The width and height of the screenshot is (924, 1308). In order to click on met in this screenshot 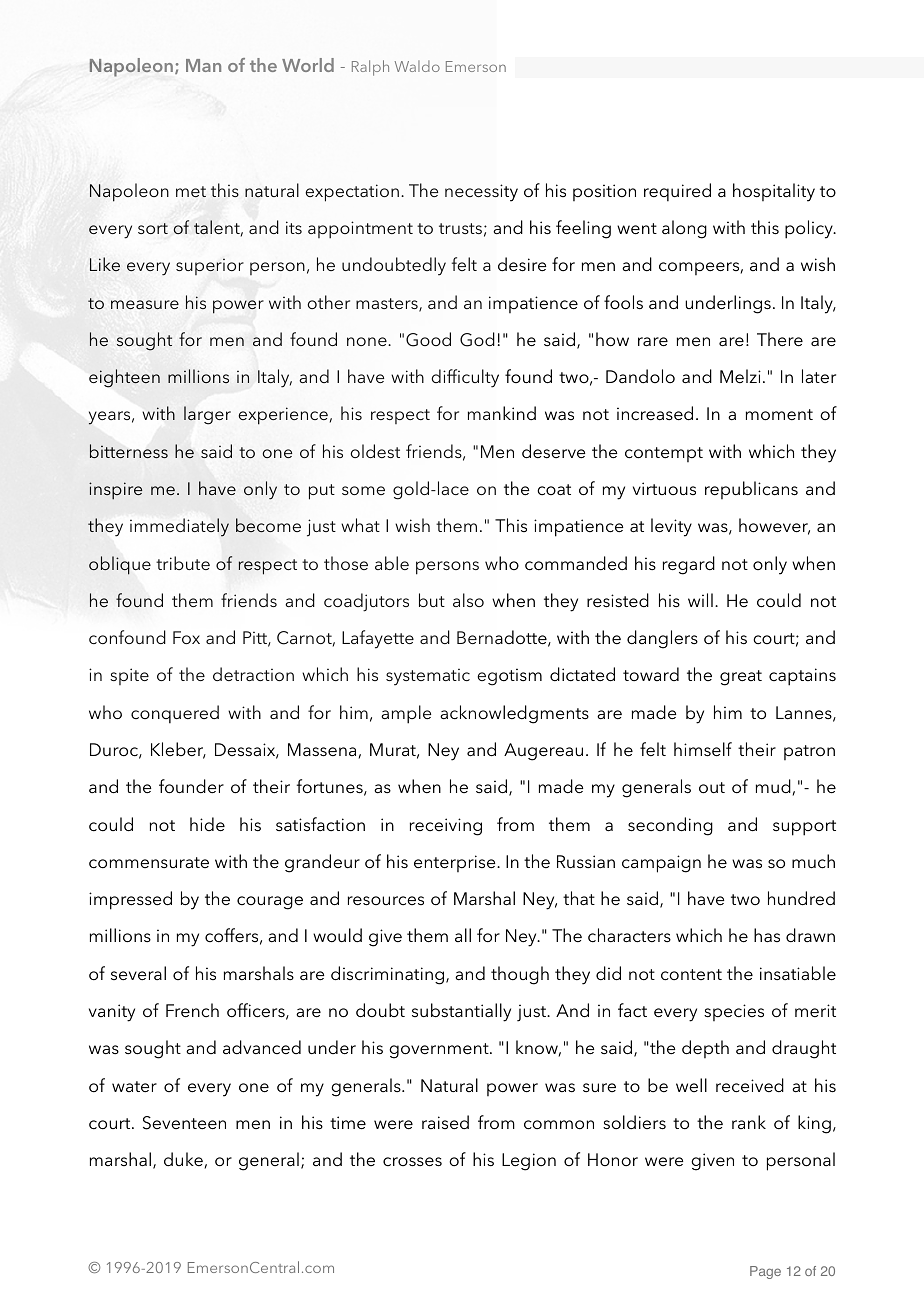, I will do `click(191, 191)`.
